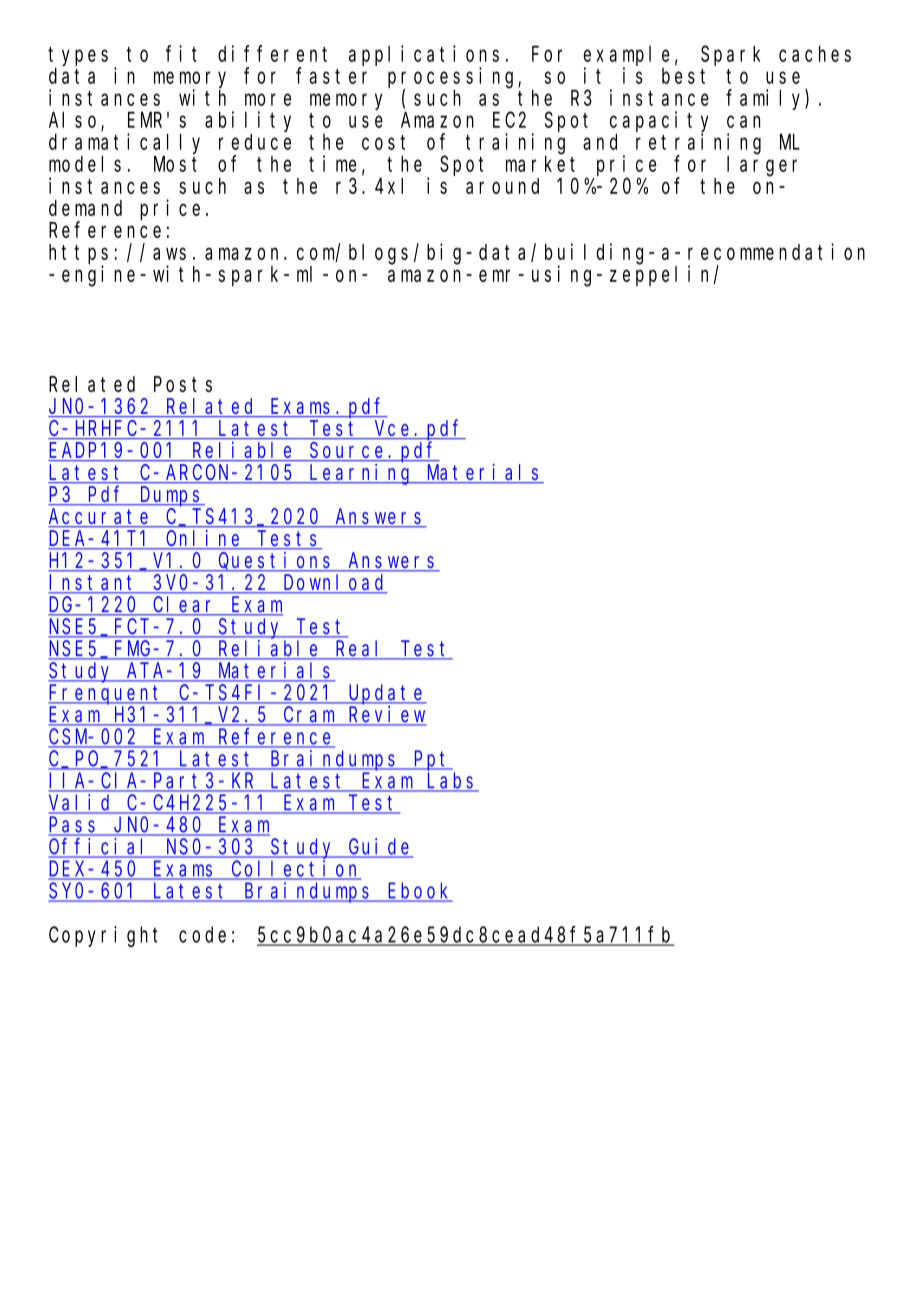 This screenshot has height=1308, width=924. Describe the element at coordinates (502, 186) in the screenshot. I see `around` at that location.
